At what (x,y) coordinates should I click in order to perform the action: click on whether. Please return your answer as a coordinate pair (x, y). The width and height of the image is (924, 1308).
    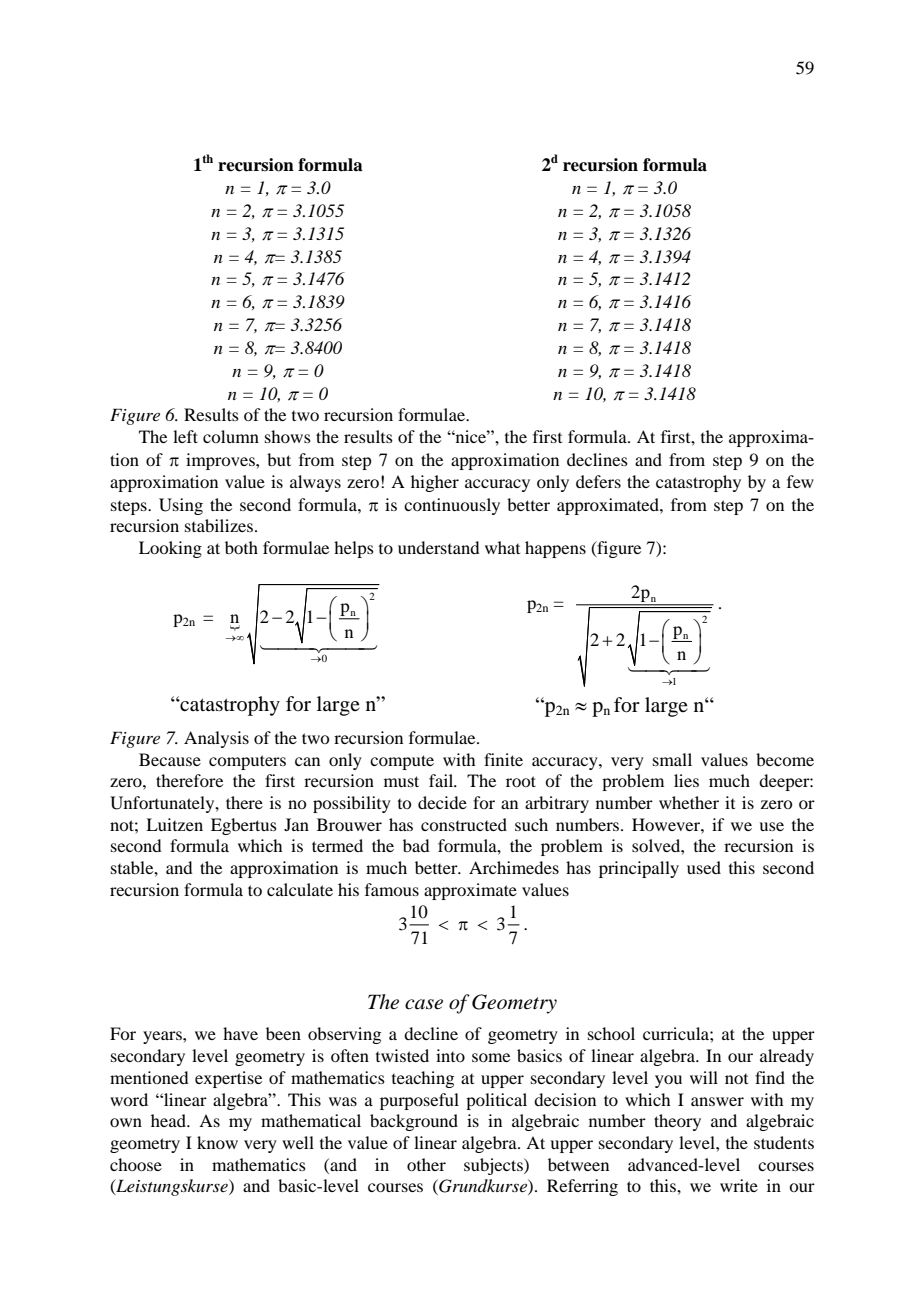
    Looking at the image, I should click on (689, 802).
